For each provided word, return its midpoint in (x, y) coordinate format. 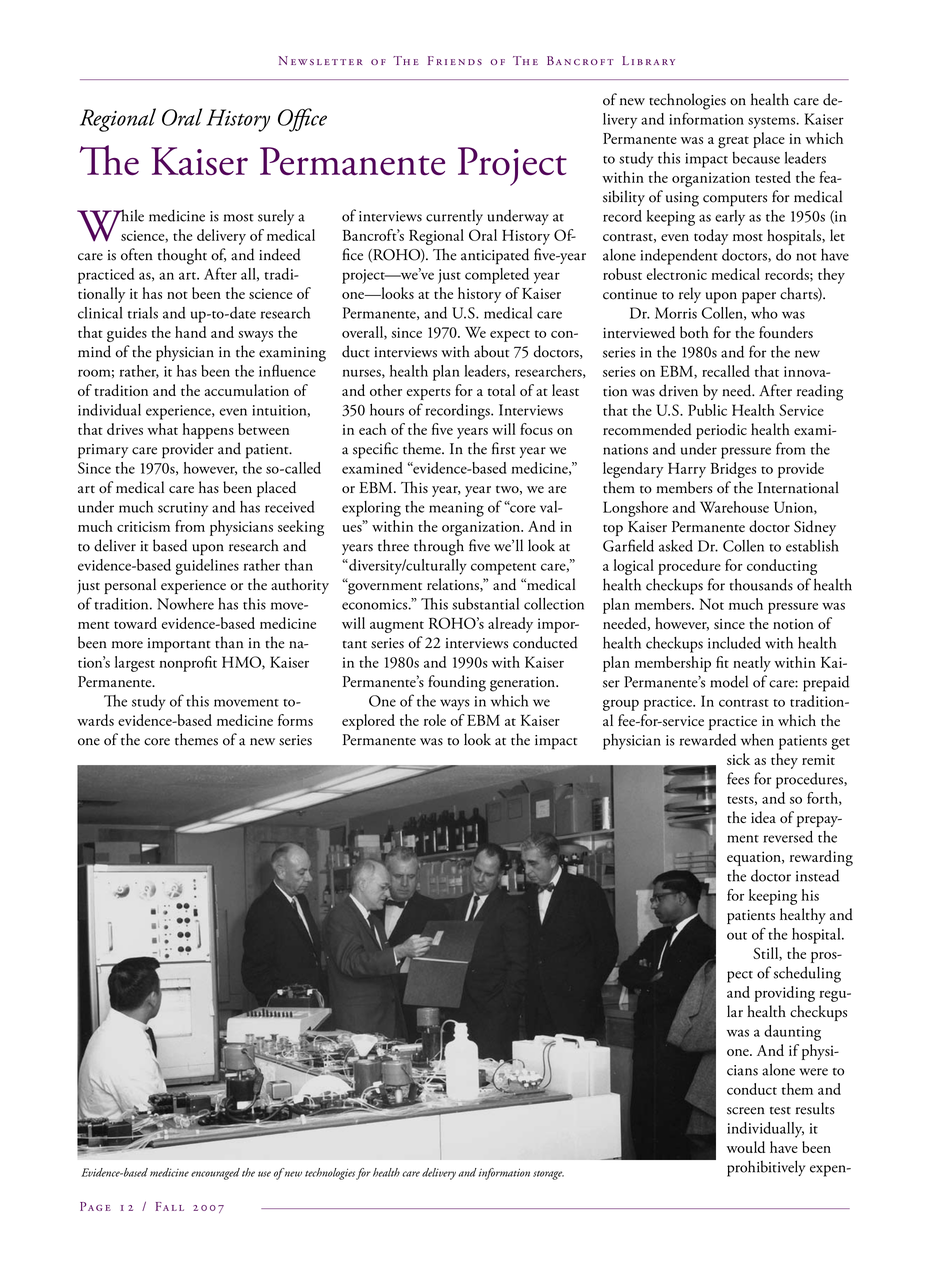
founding (457, 683)
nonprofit (188, 664)
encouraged (215, 1174)
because (756, 158)
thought (182, 256)
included (734, 643)
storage (548, 1175)
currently (454, 217)
